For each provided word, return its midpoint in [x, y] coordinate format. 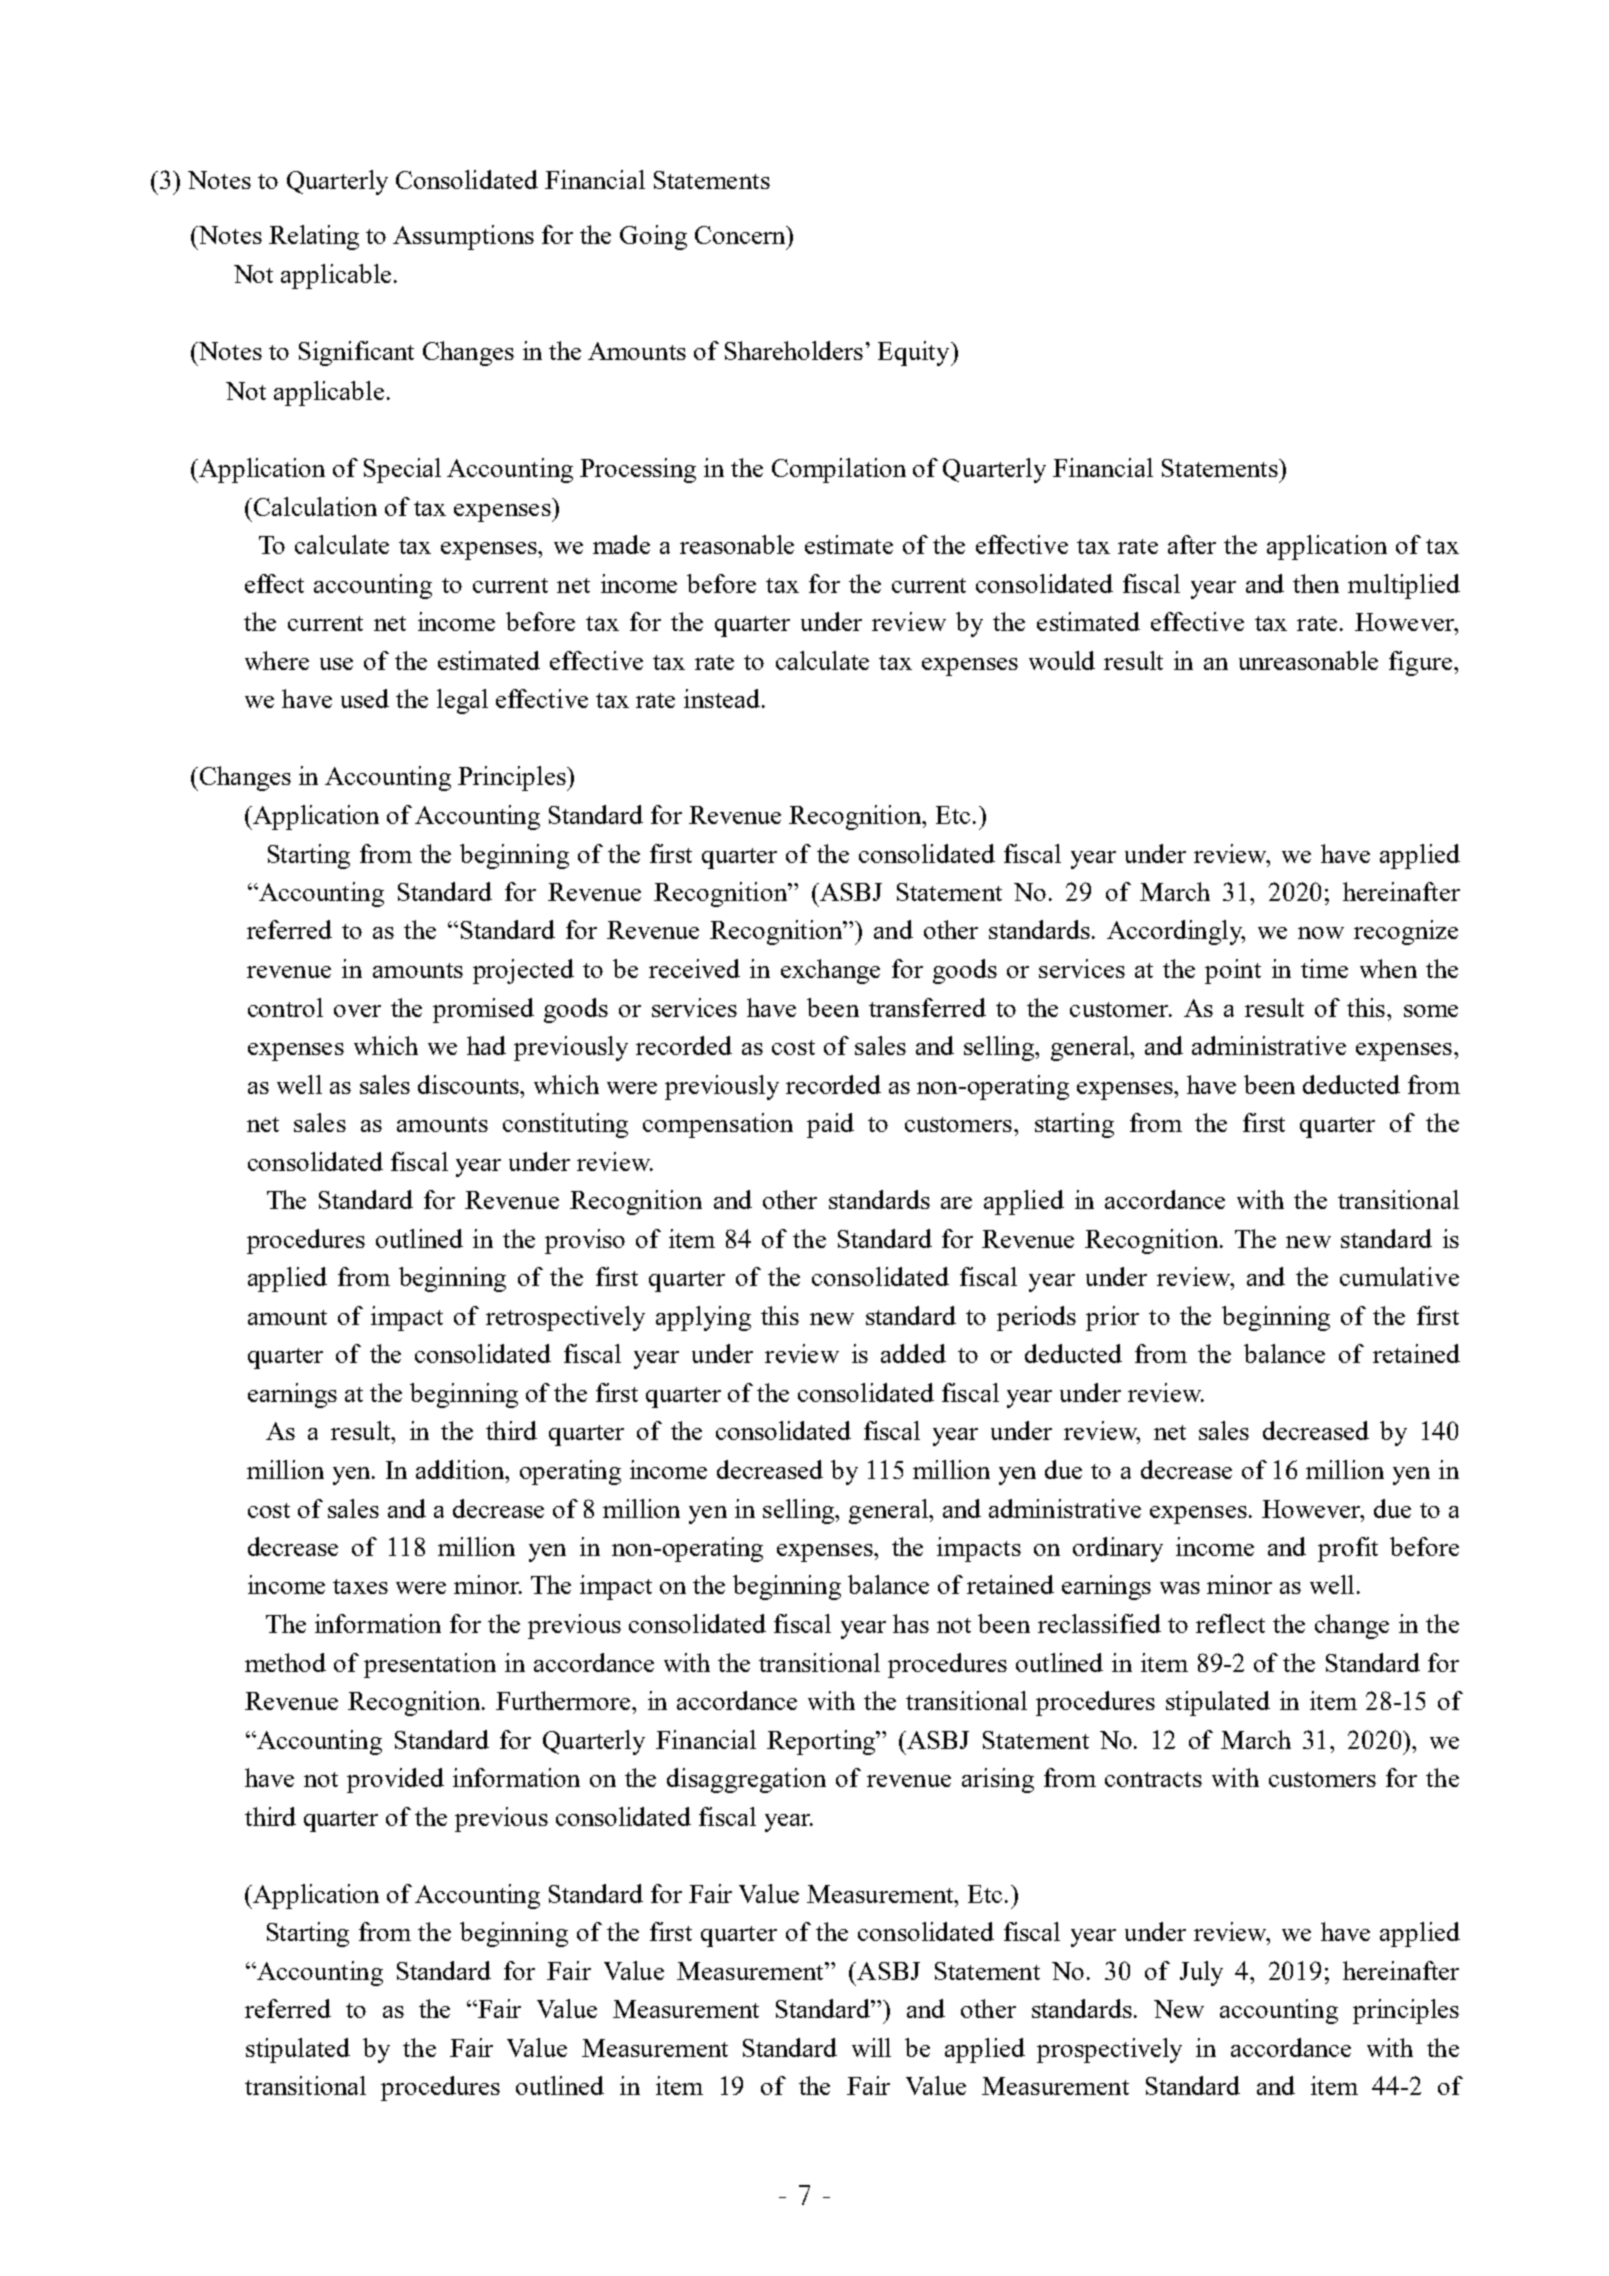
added [913, 1353]
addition [461, 1469]
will [871, 2047]
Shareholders [794, 350]
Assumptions [463, 237]
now [1321, 933]
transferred [927, 1007]
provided [395, 1780]
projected [523, 971]
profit [1348, 1549]
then [1316, 583]
